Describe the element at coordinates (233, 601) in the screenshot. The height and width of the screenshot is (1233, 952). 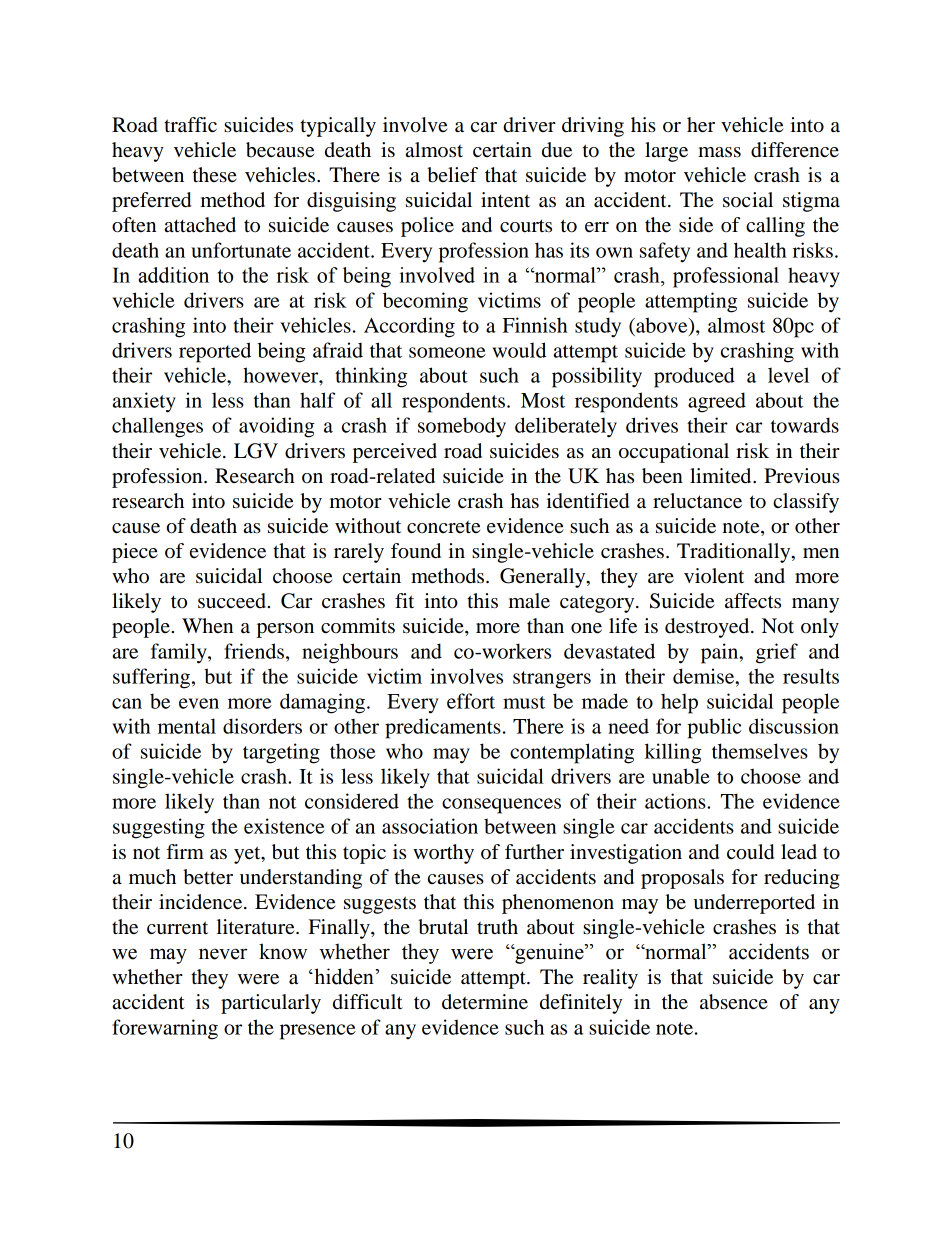
I see `succeed` at that location.
